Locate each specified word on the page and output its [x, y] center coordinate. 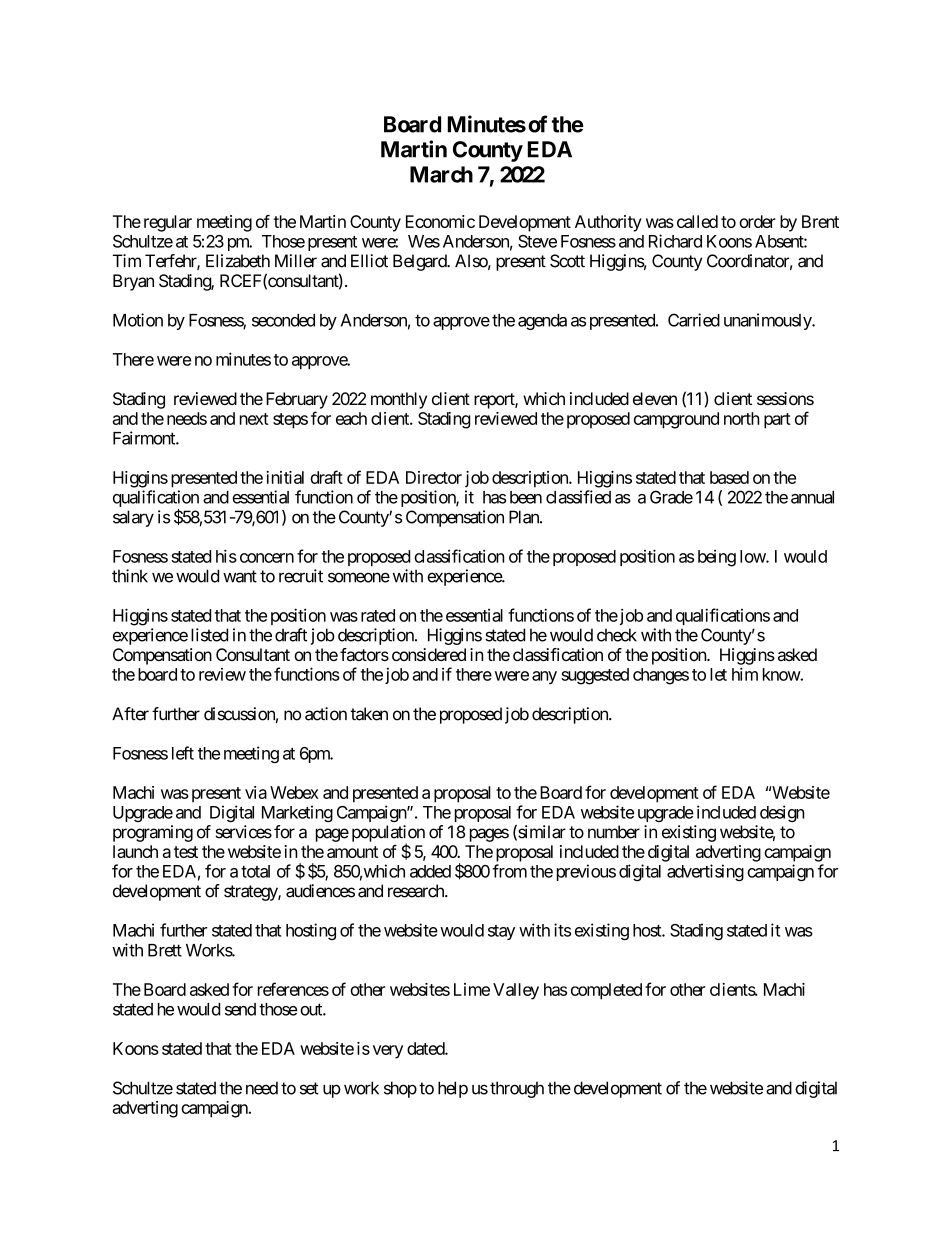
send [240, 1009]
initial [285, 477]
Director [434, 477]
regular [168, 223]
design [782, 813]
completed [606, 991]
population [388, 834]
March [441, 174]
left [183, 753]
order [757, 221]
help [453, 1089]
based [729, 477]
